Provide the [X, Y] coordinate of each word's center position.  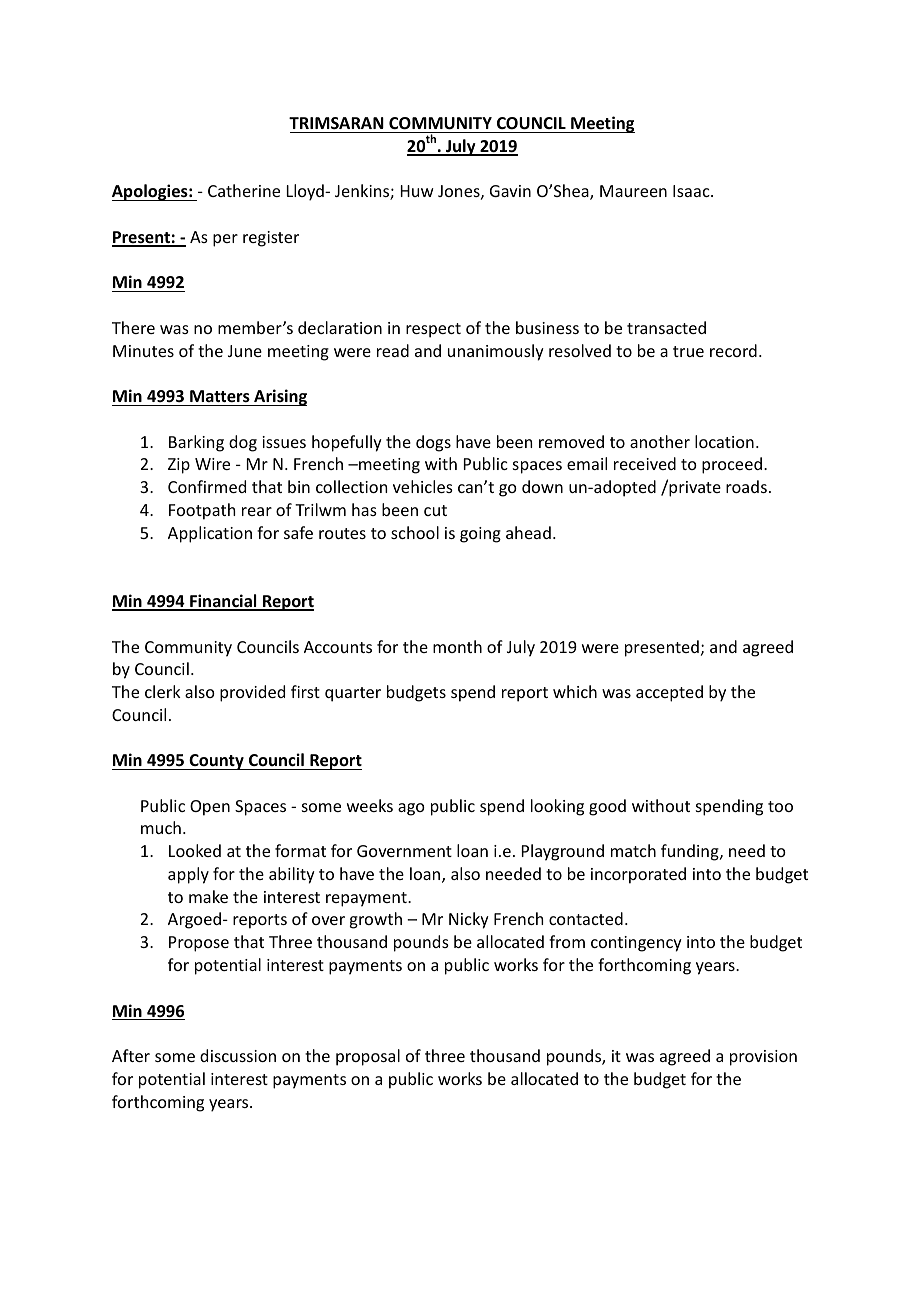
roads [746, 486]
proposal [368, 1057]
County [216, 762]
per [225, 240]
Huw [417, 191]
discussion [238, 1055]
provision [763, 1058]
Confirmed [207, 486]
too [780, 806]
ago [411, 809]
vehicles [423, 486]
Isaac [692, 191]
